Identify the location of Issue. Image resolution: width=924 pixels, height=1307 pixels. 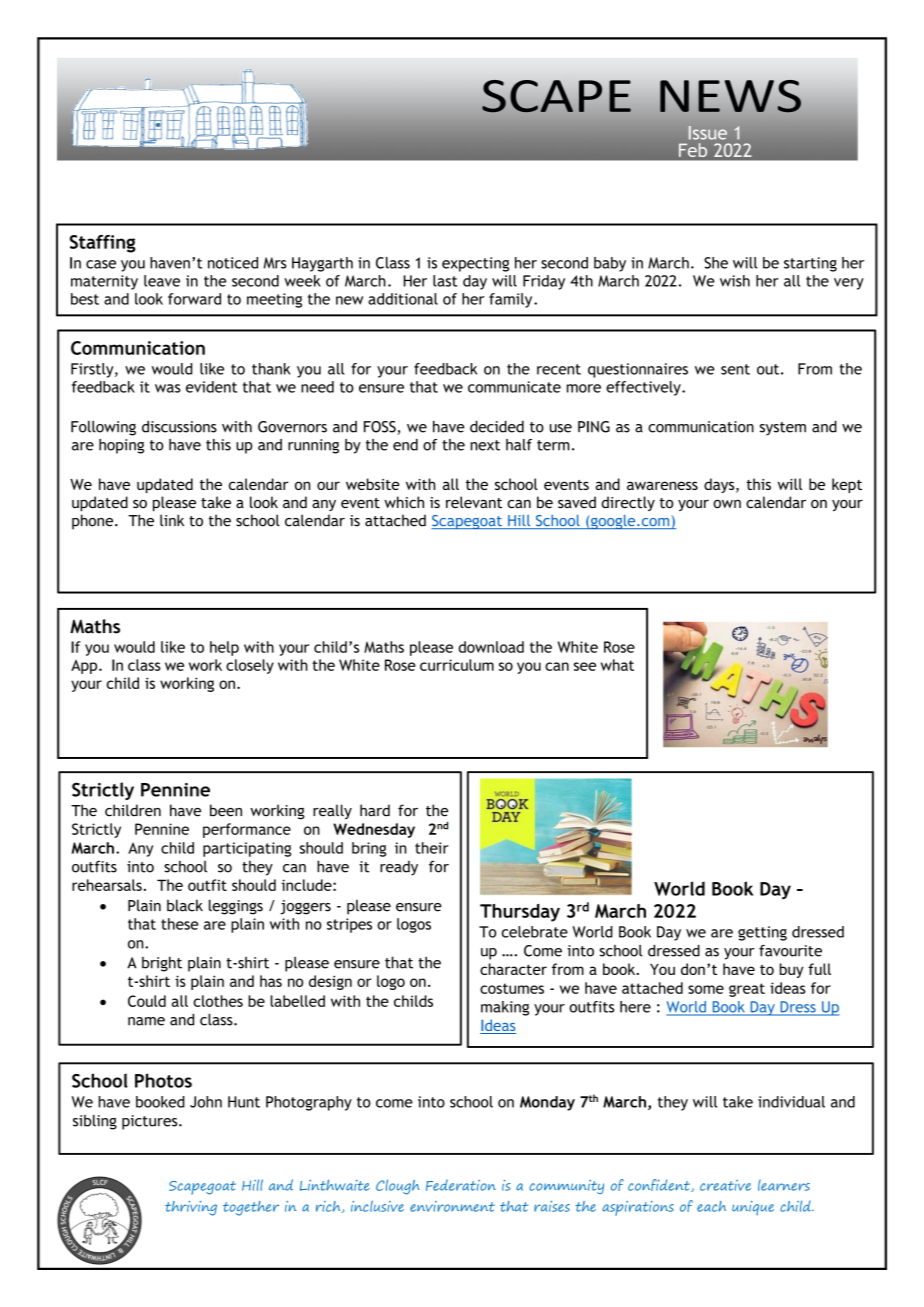
(708, 133).
